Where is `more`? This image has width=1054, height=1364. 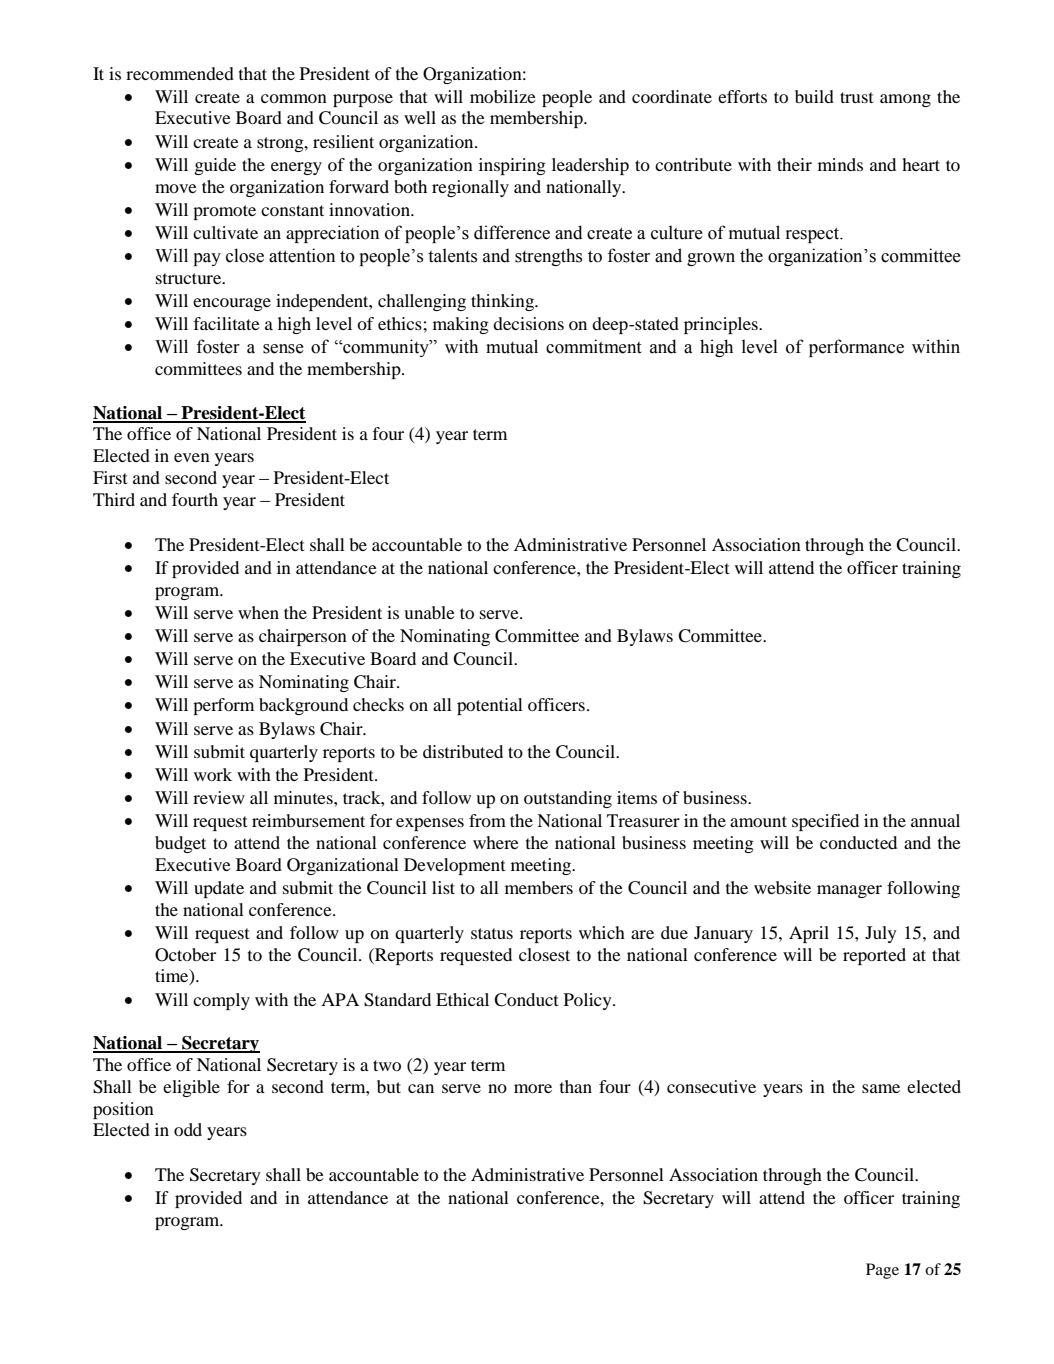
more is located at coordinates (533, 1088).
